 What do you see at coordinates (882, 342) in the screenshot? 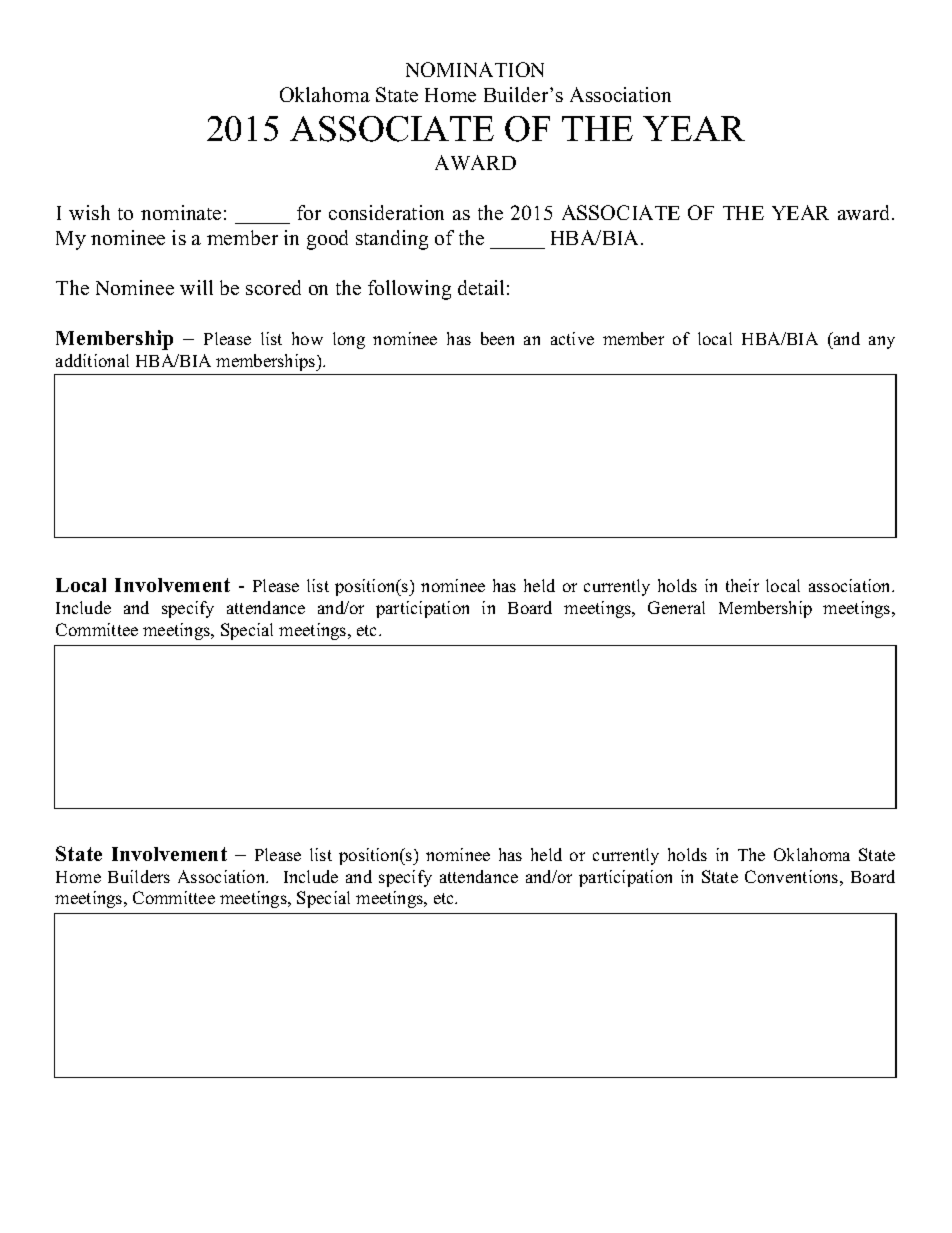
I see `any` at bounding box center [882, 342].
